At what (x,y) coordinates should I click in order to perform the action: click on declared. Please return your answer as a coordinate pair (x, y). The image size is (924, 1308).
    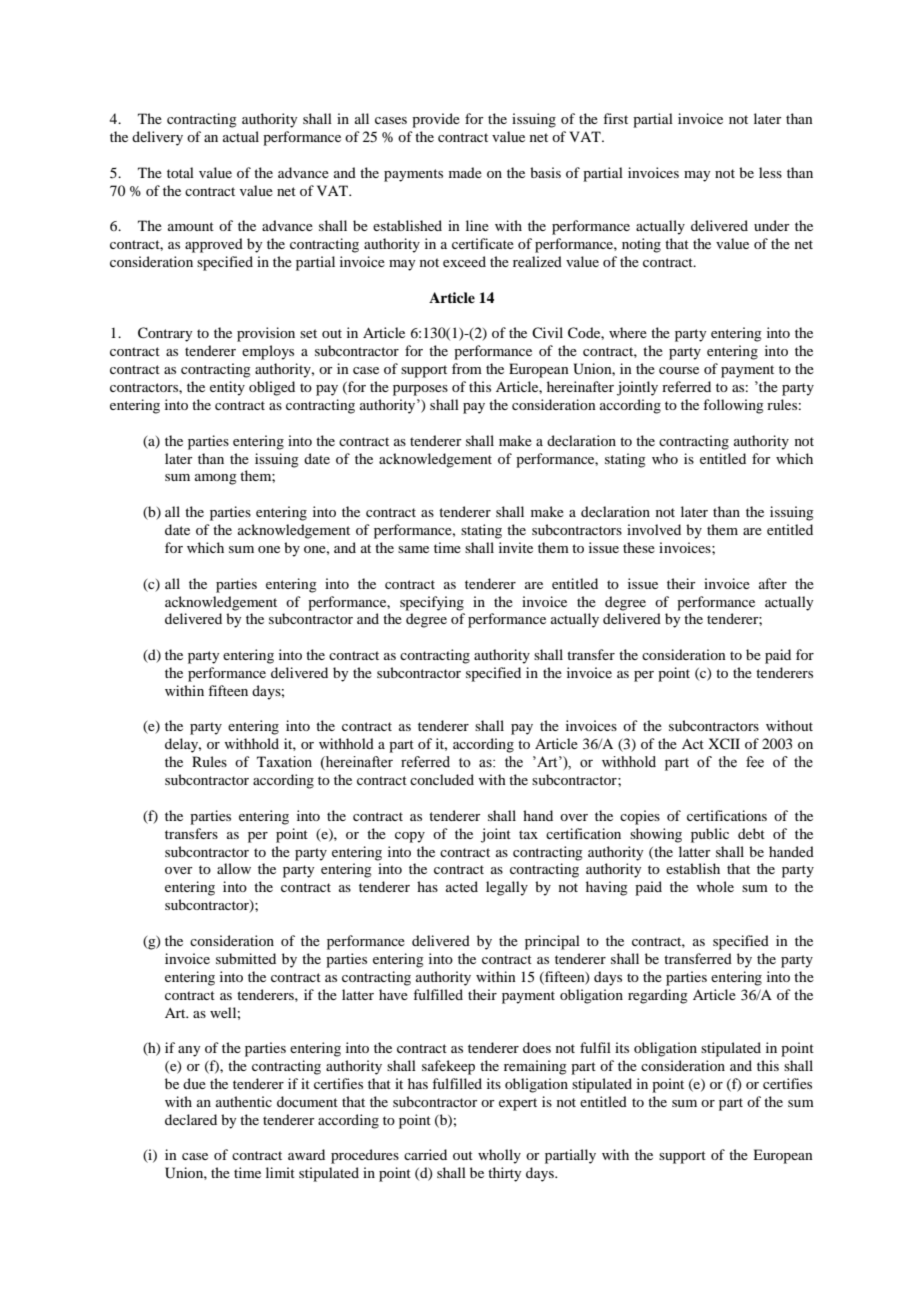
    Looking at the image, I should click on (191, 1119).
